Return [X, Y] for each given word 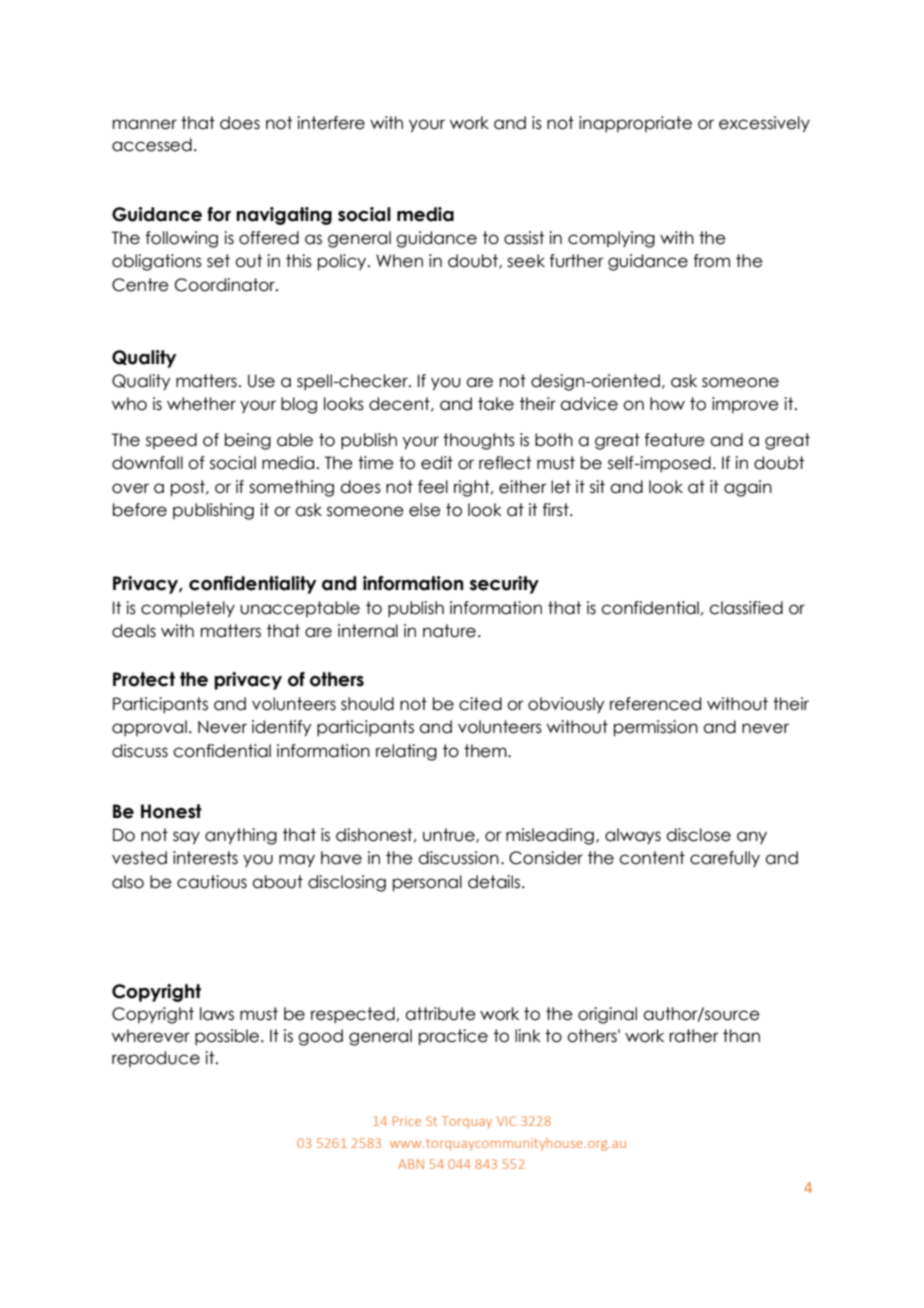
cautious [212, 882]
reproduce [156, 1059]
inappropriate [635, 124]
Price [407, 1121]
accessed [152, 145]
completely [188, 609]
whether [201, 404]
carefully [725, 859]
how [667, 404]
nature [449, 631]
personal [427, 883]
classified [746, 608]
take [496, 404]
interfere [331, 123]
